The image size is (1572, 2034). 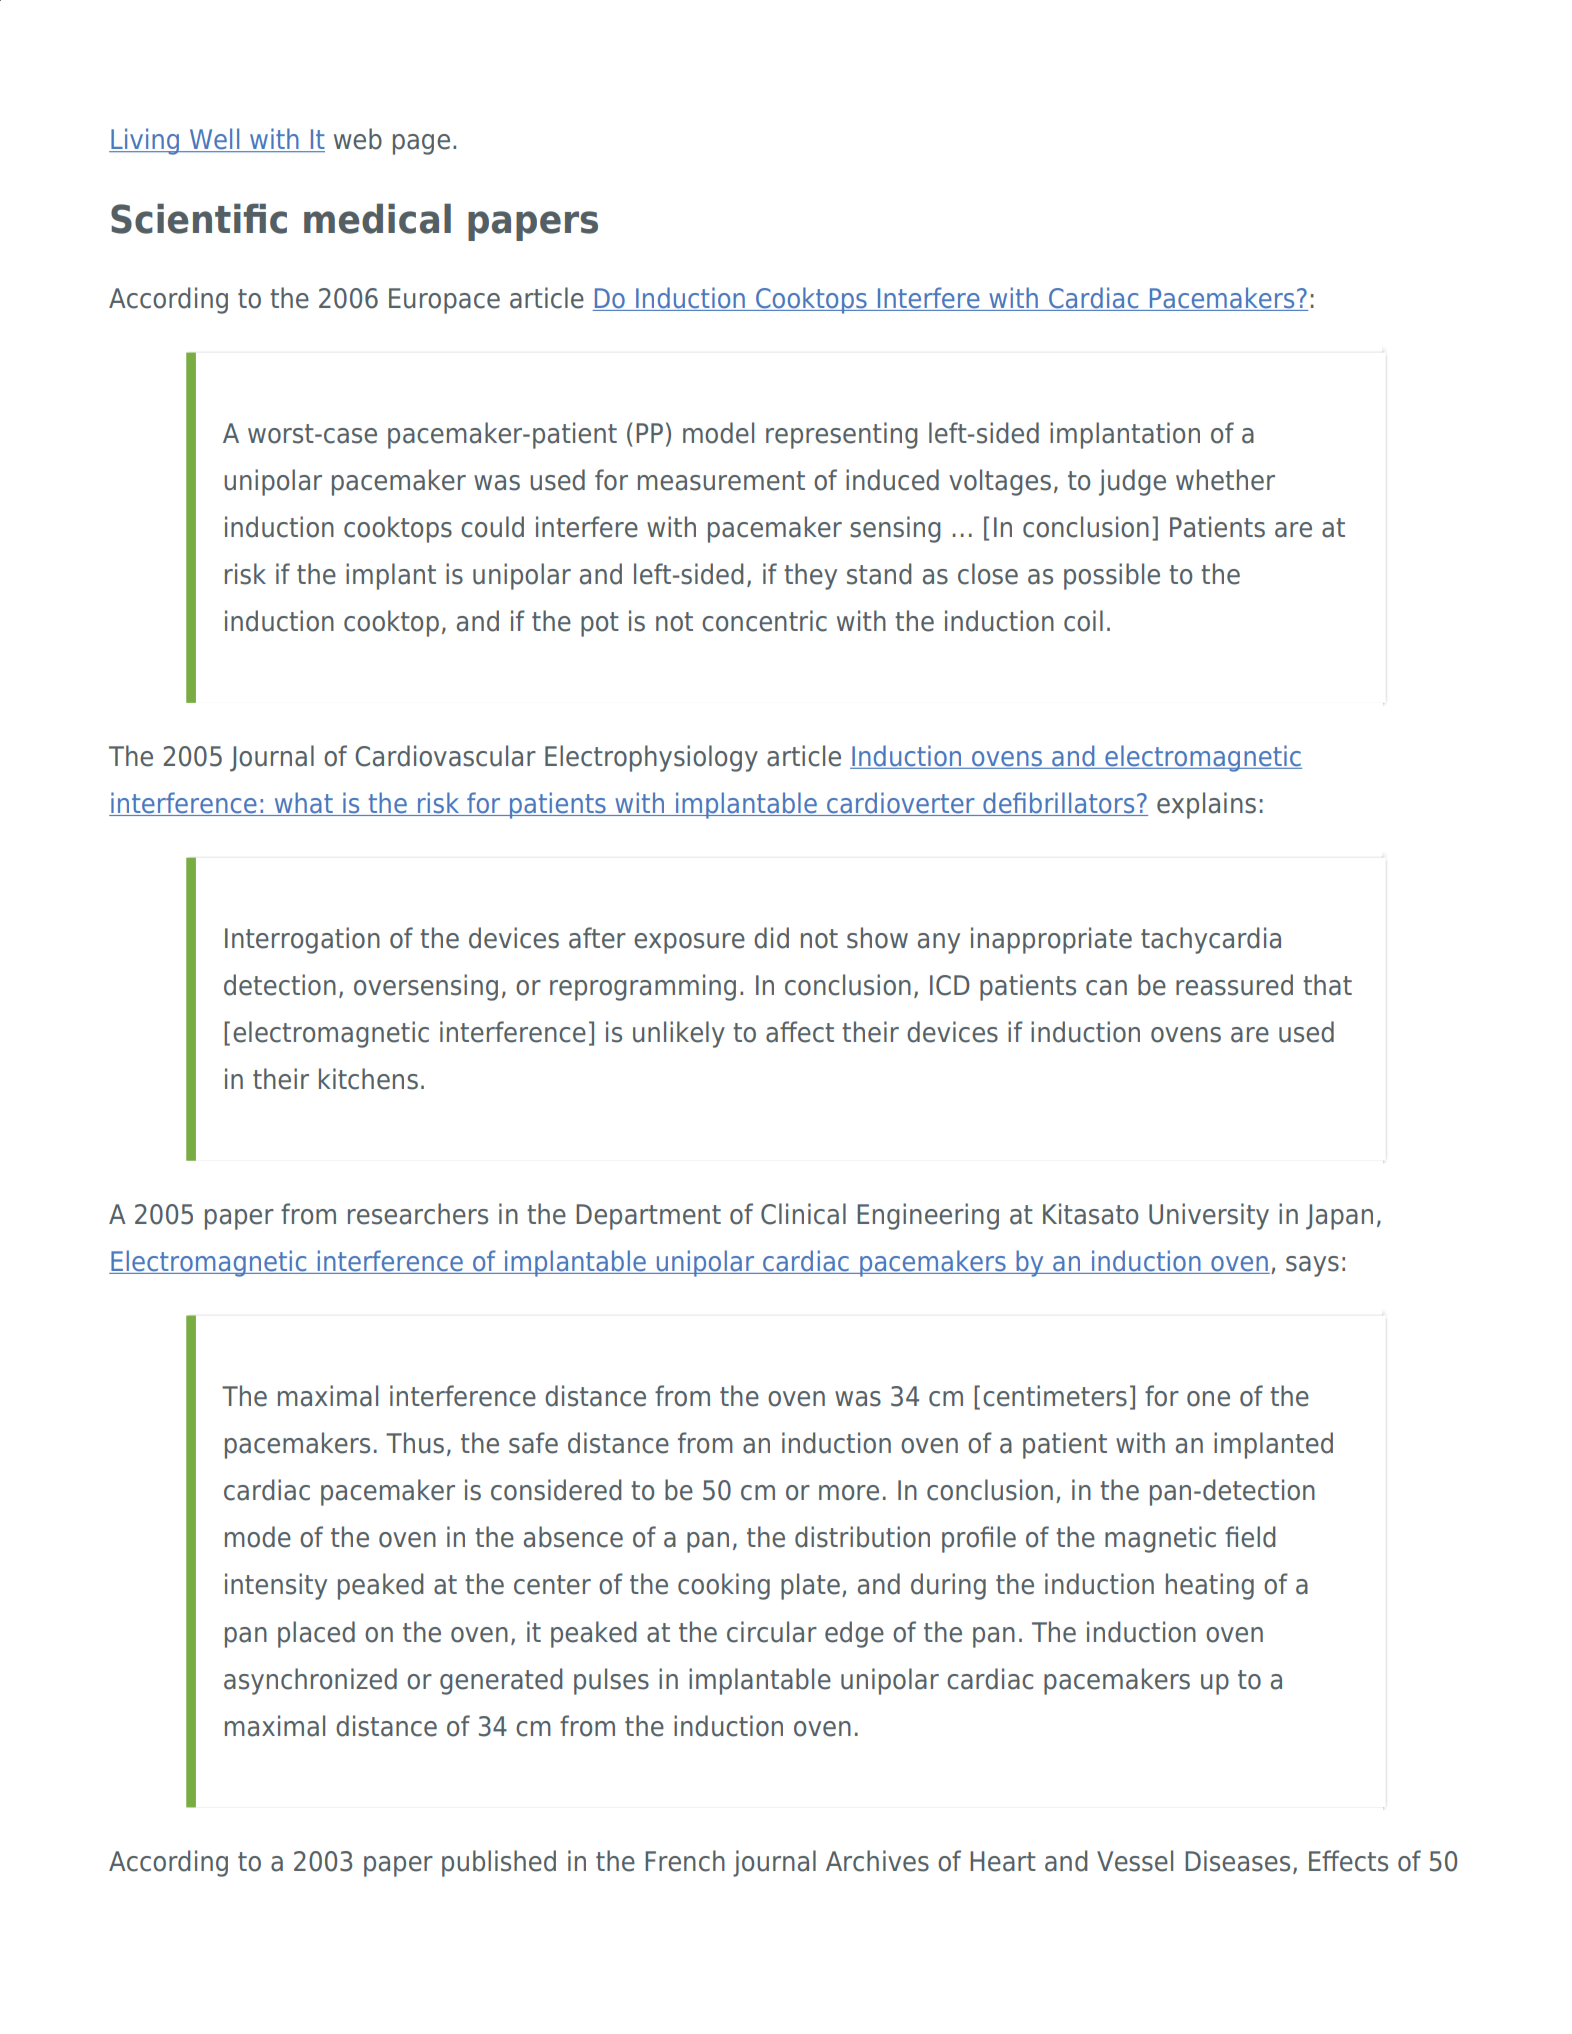 I want to click on published, so click(x=499, y=1863).
